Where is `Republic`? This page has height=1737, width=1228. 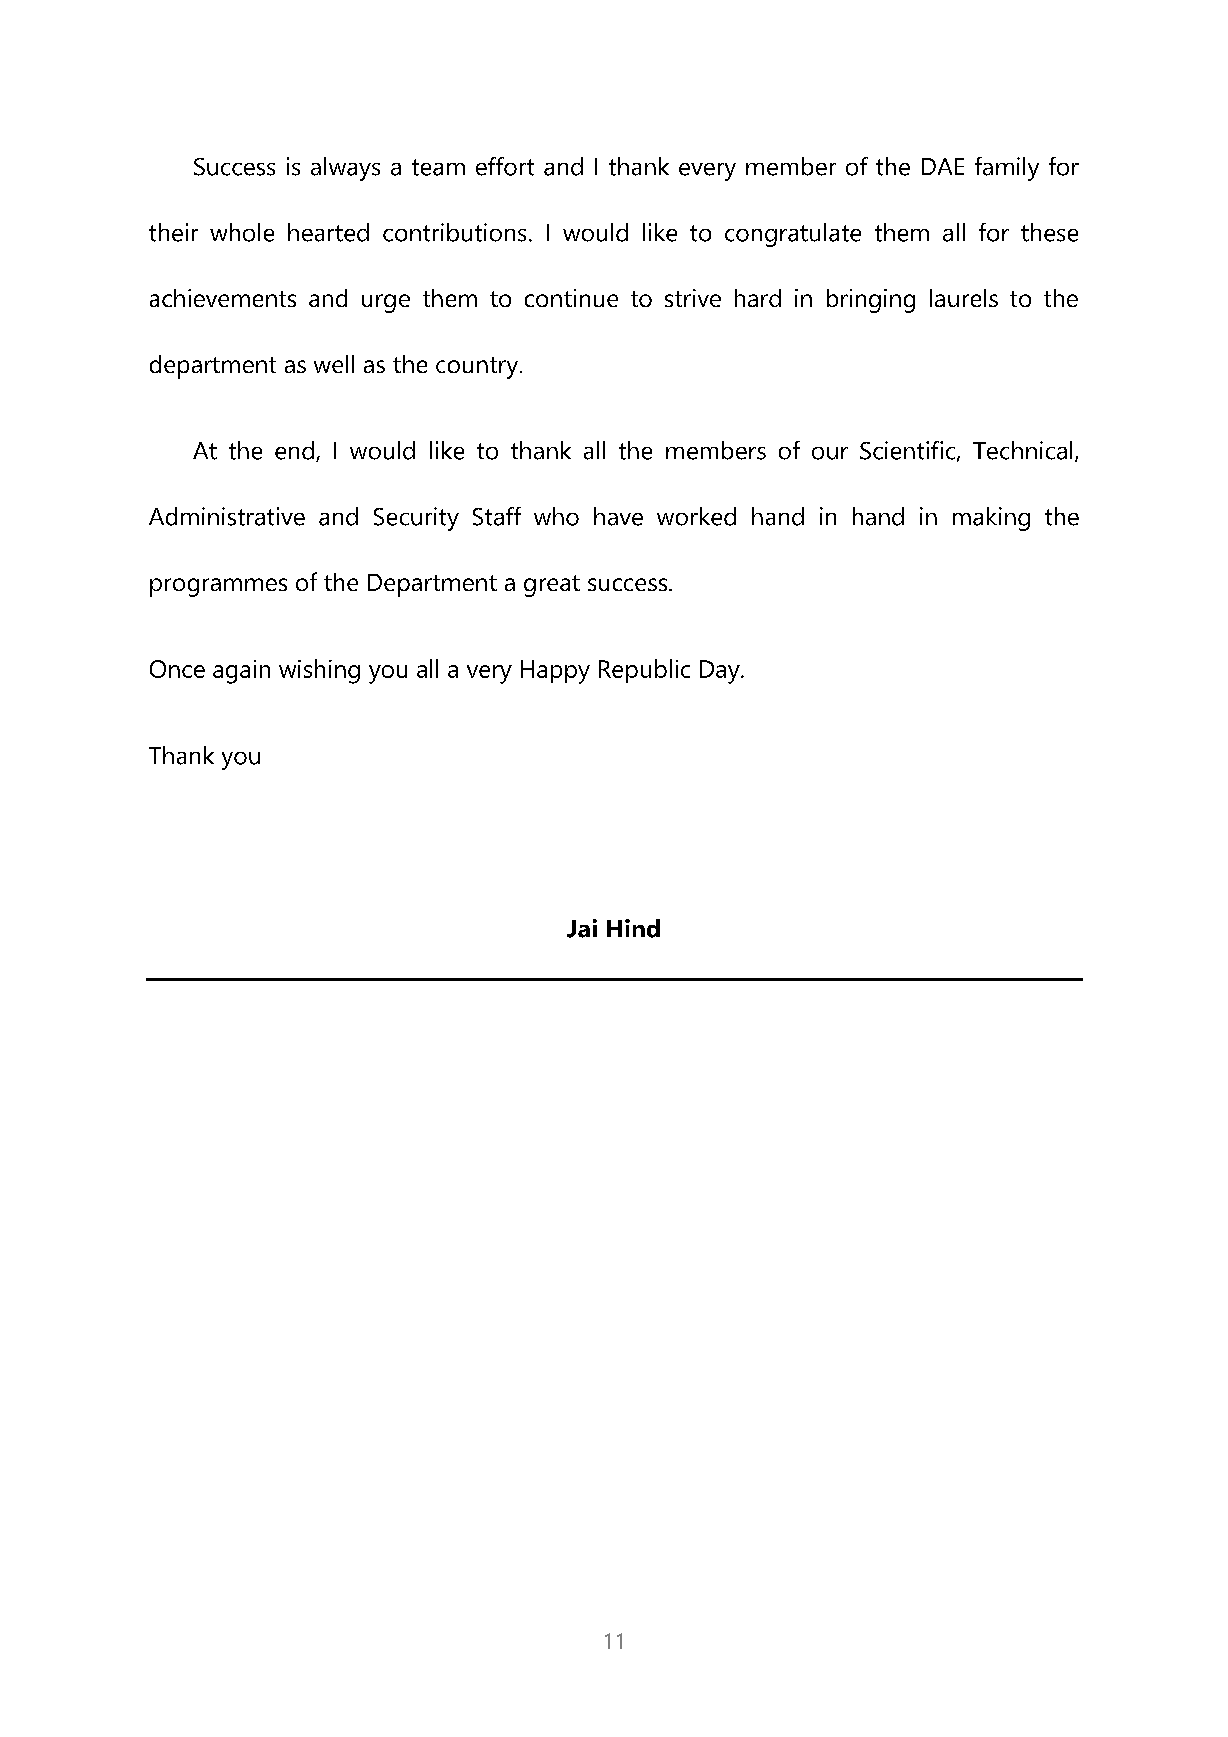 Republic is located at coordinates (644, 671).
